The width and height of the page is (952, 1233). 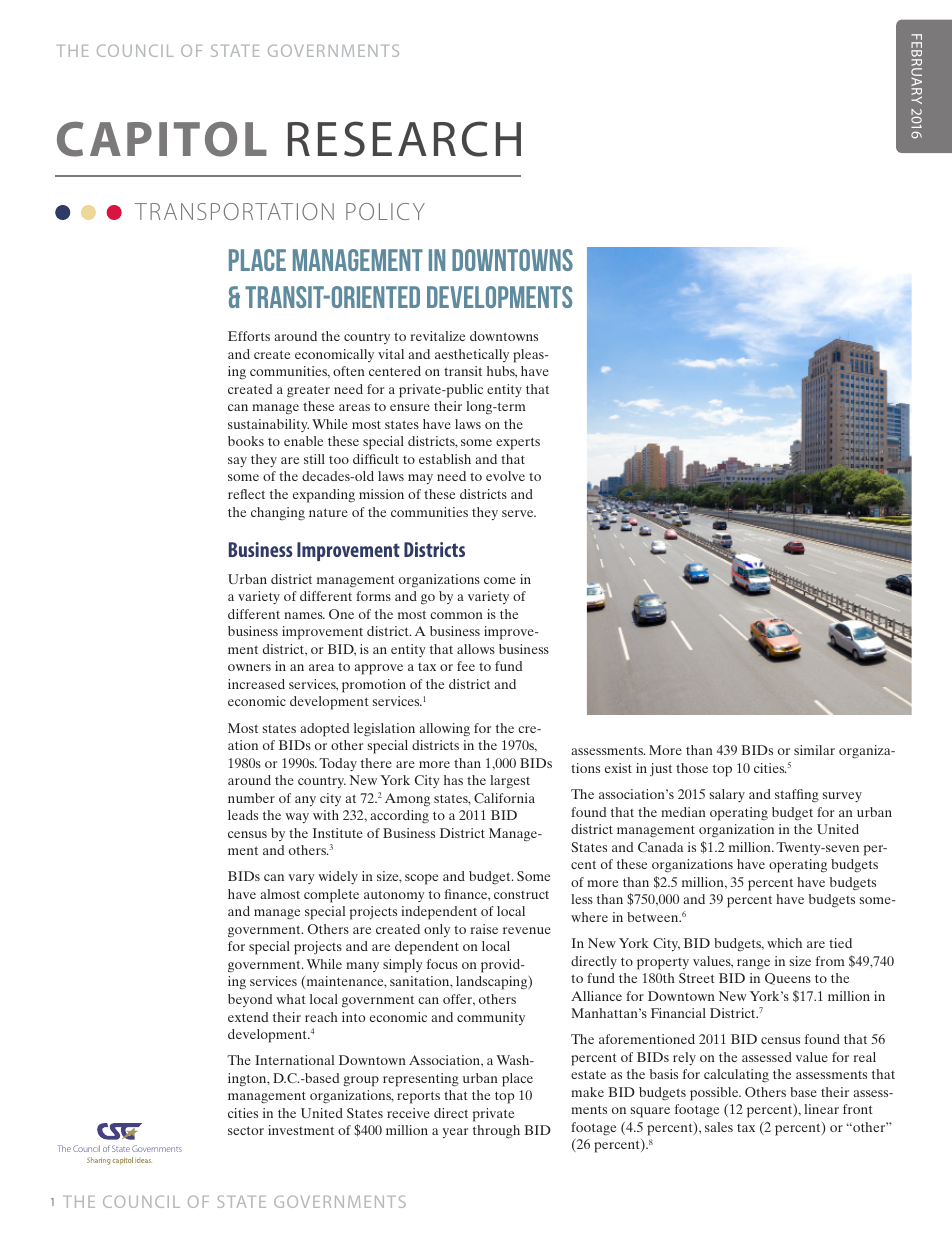 I want to click on sector, so click(x=246, y=1130).
